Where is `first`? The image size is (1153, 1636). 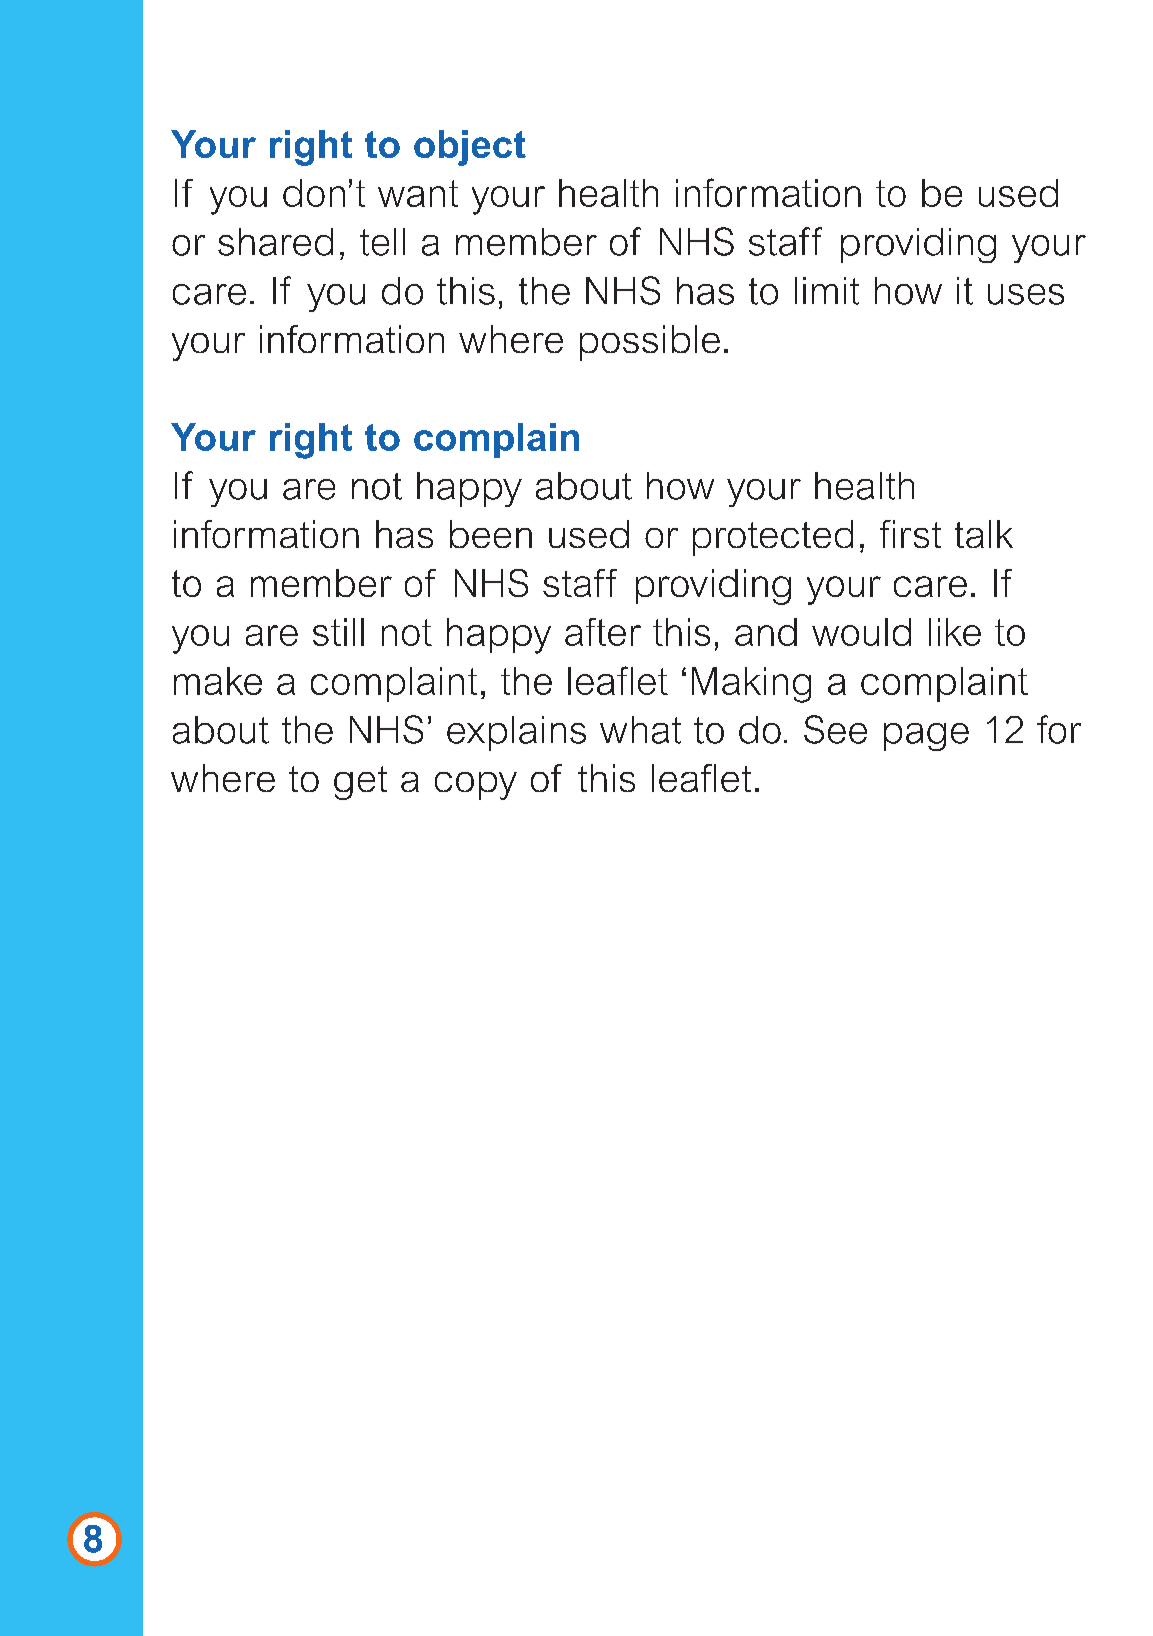 first is located at coordinates (910, 534).
